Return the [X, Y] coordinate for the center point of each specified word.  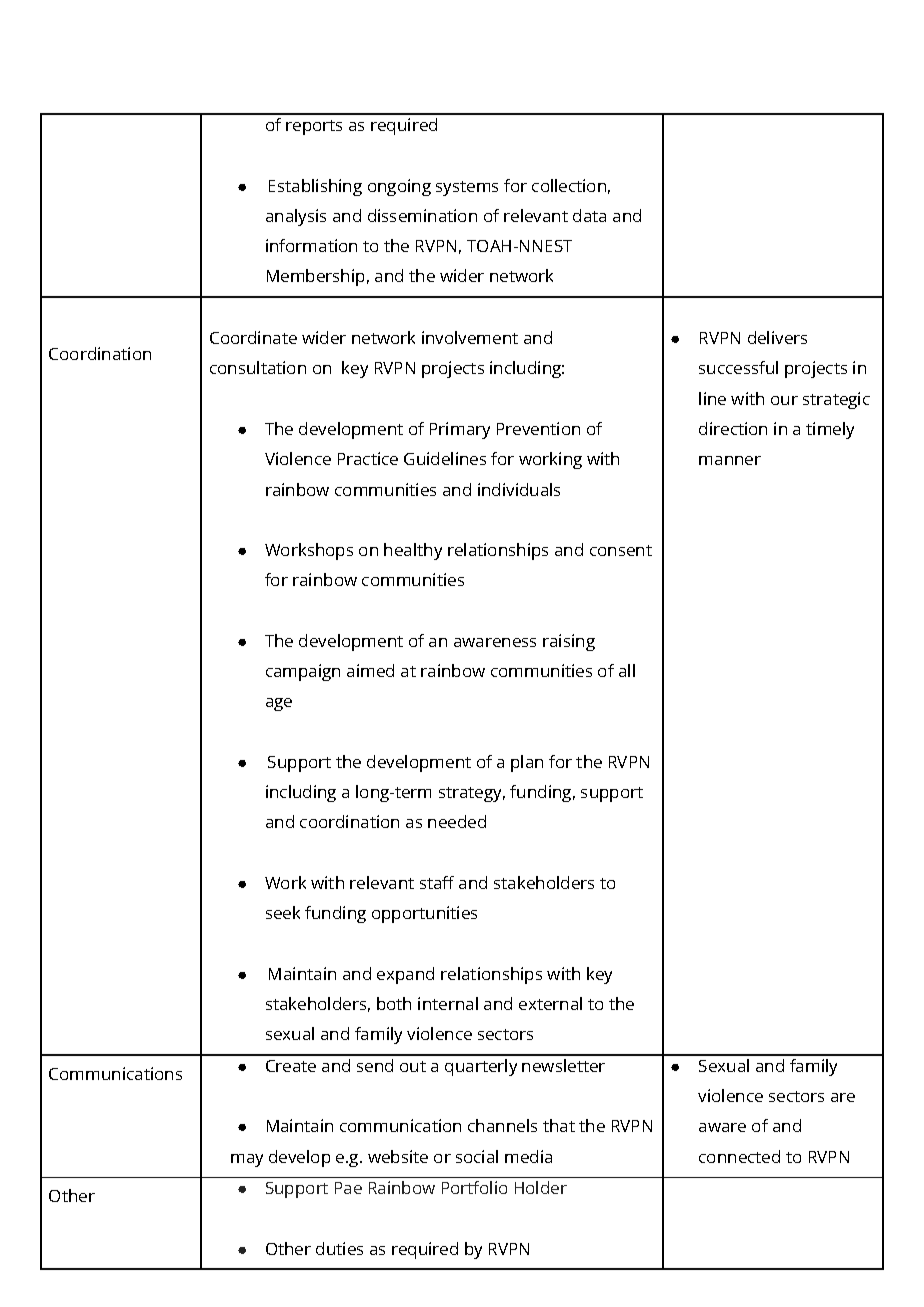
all [627, 670]
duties [339, 1248]
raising [569, 642]
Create [291, 1066]
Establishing [315, 187]
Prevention [538, 428]
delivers [777, 337]
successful [738, 367]
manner [730, 460]
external [550, 1003]
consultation [258, 367]
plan [527, 763]
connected [739, 1156]
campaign [303, 672]
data [589, 215]
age [279, 704]
